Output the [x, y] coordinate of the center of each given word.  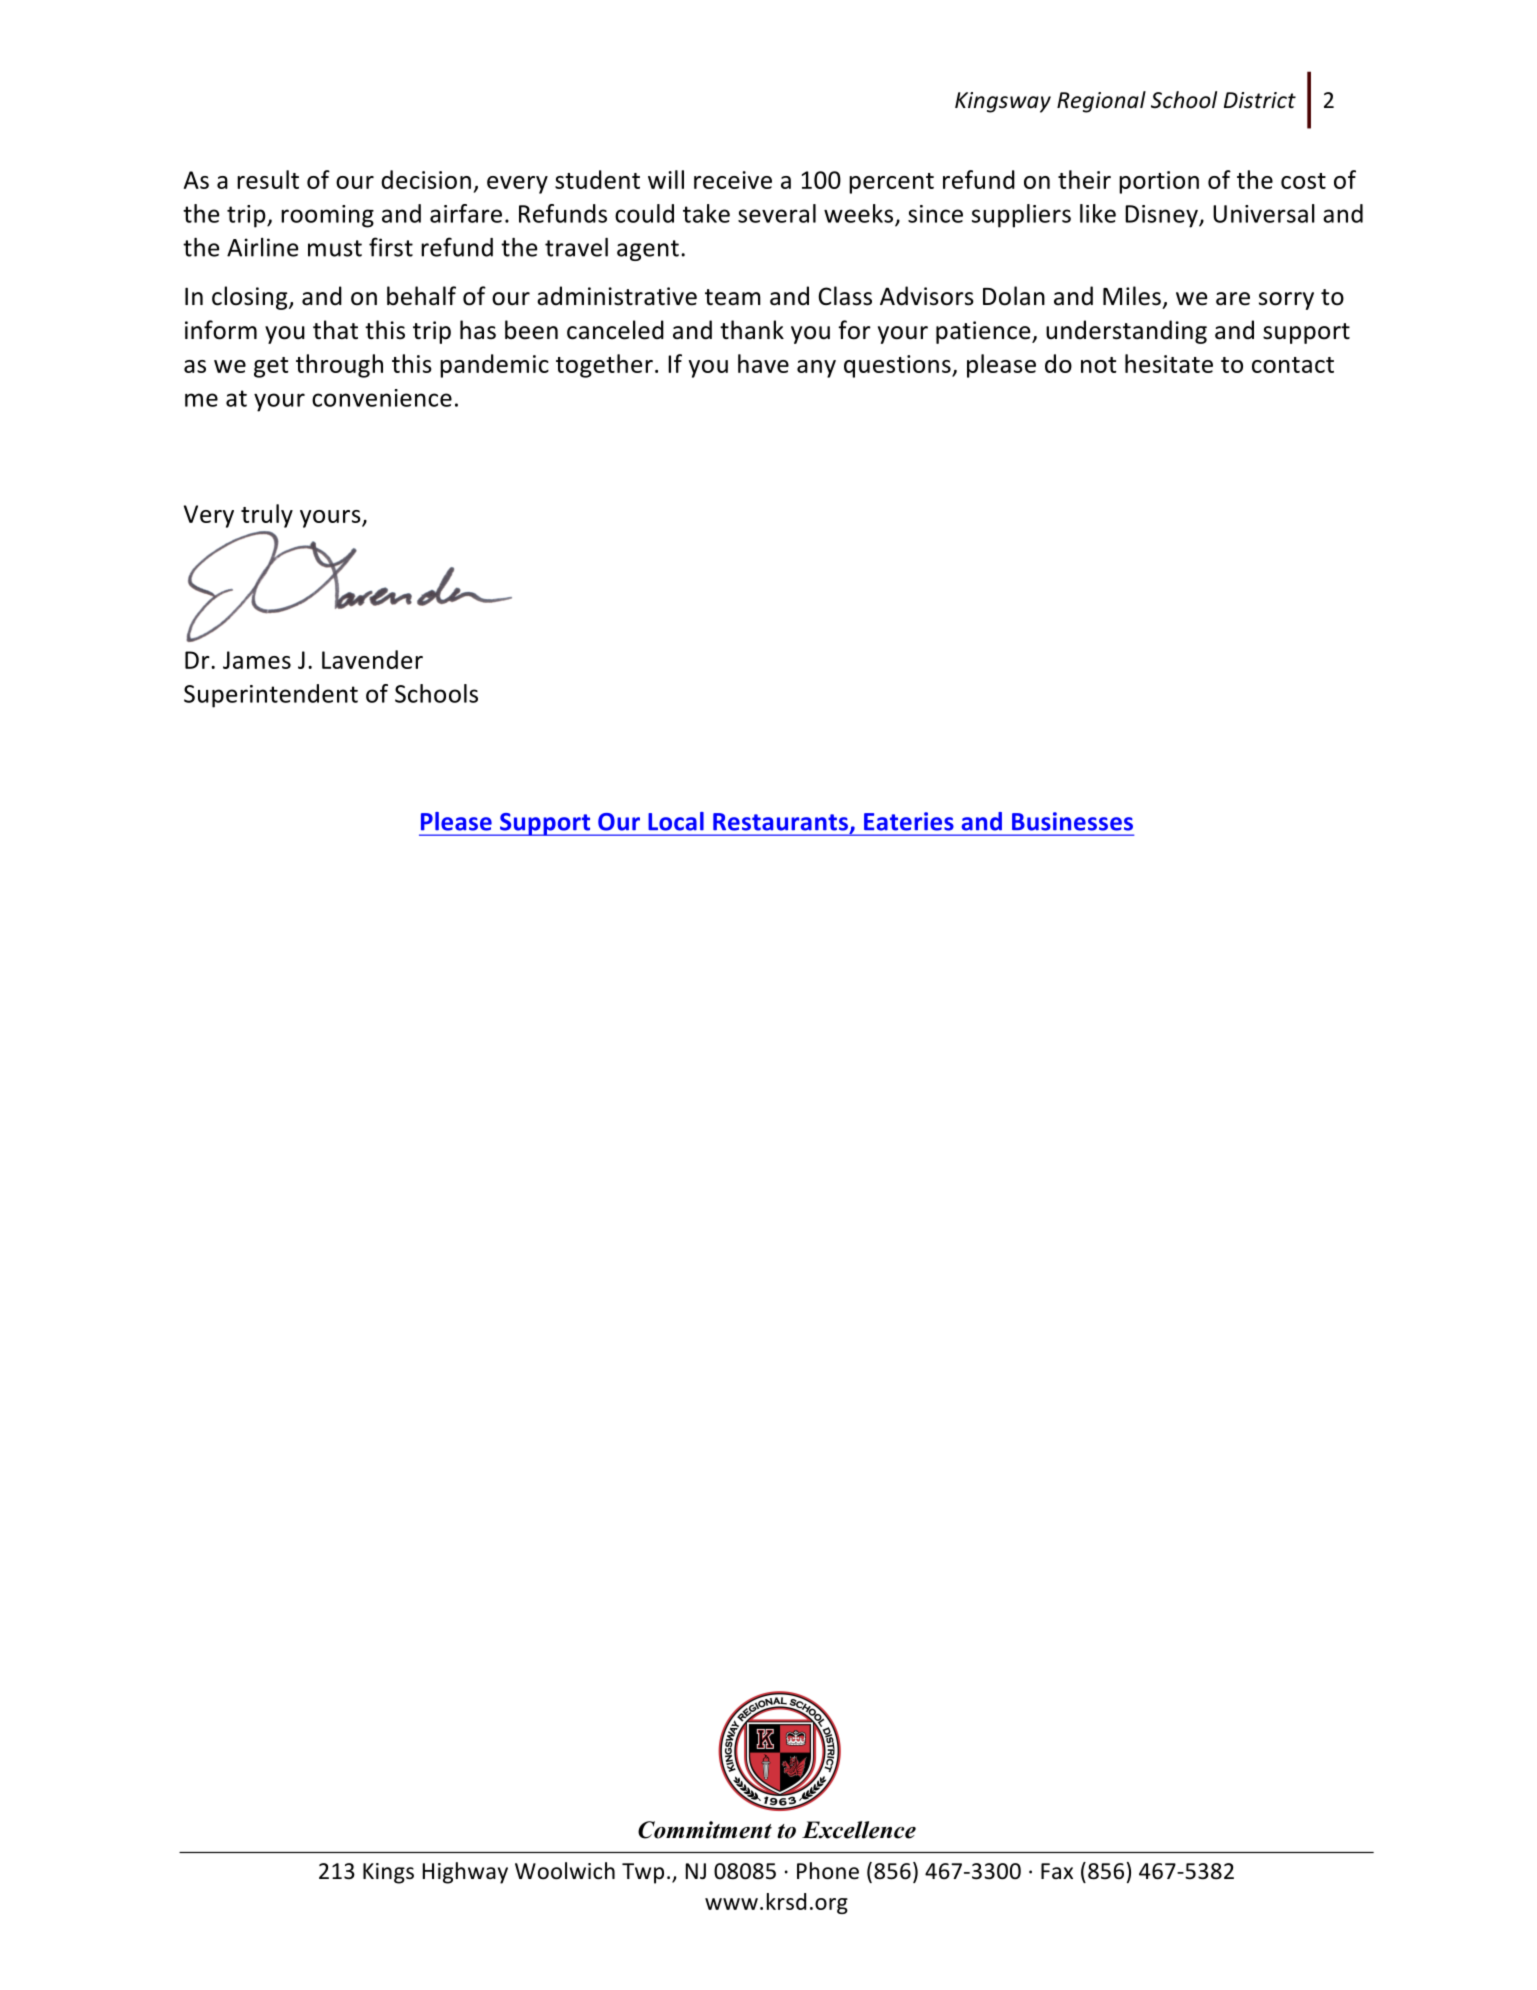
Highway [465, 1873]
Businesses [1072, 821]
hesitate [1169, 363]
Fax [1057, 1871]
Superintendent [271, 696]
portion [1159, 182]
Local [676, 821]
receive [733, 180]
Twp [643, 1873]
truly [267, 516]
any [816, 369]
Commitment [705, 1830]
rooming [327, 216]
